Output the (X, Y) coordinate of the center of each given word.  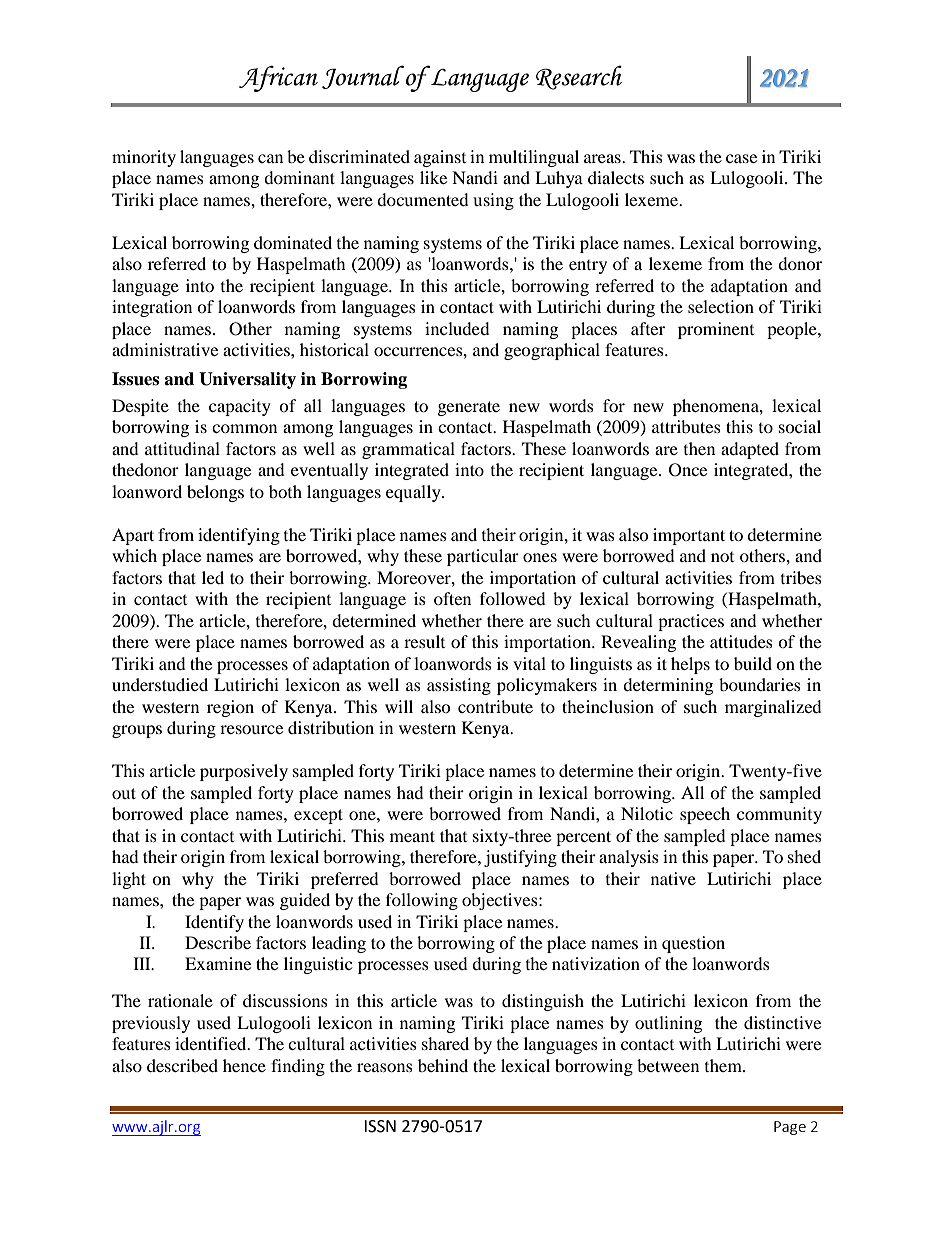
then (699, 448)
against (440, 158)
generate (469, 408)
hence (244, 1065)
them (724, 1065)
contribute (495, 706)
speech (705, 815)
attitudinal (182, 448)
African (278, 78)
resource (251, 729)
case (741, 158)
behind (443, 1065)
